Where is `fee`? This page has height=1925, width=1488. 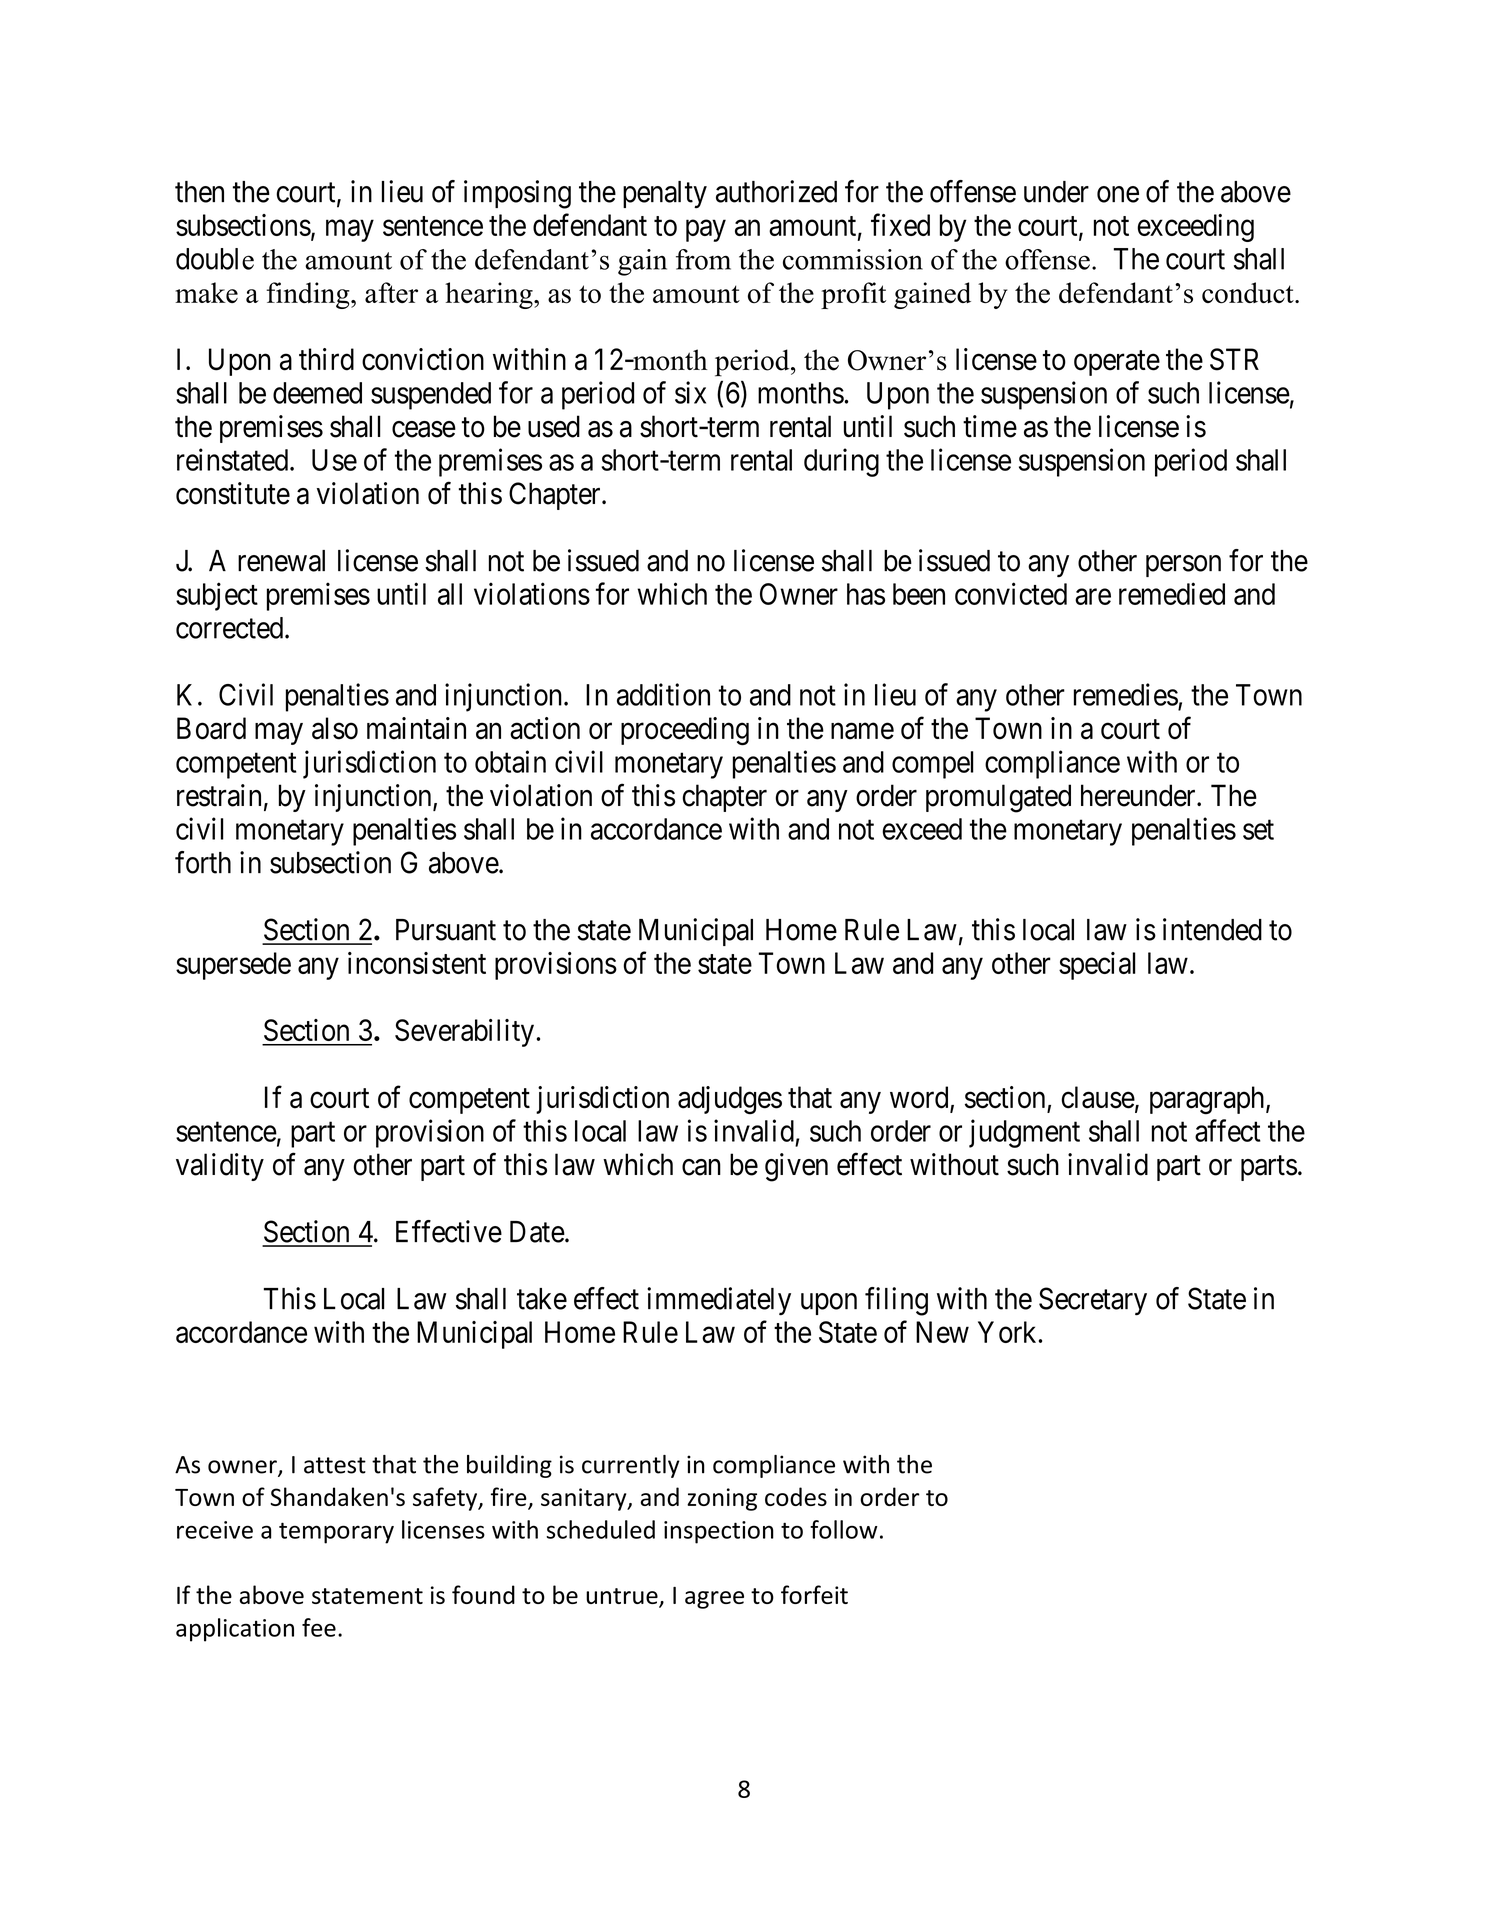 fee is located at coordinates (319, 1627).
